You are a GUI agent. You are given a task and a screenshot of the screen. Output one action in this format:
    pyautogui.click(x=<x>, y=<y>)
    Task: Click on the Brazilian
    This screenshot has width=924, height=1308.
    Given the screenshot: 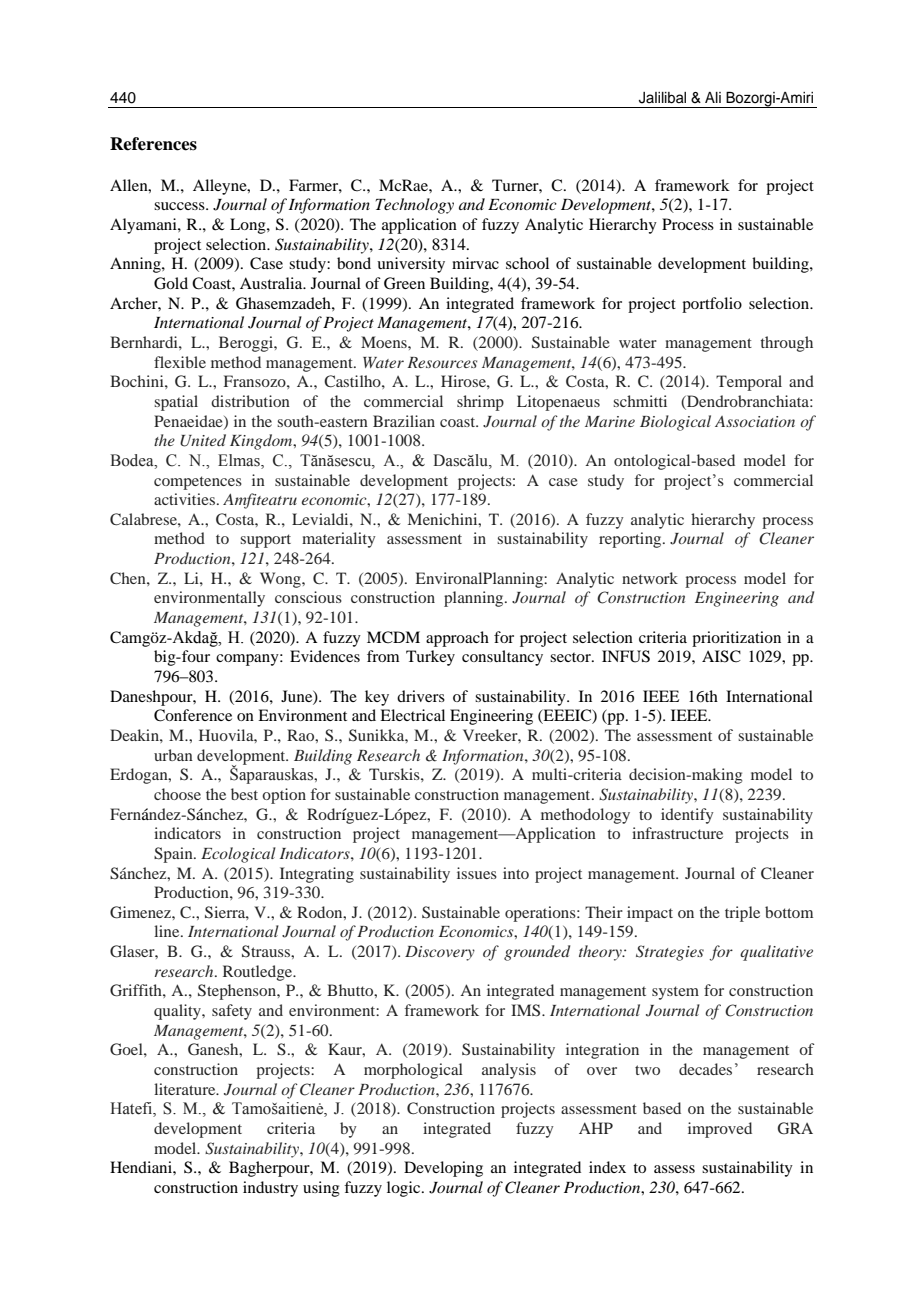 What is the action you would take?
    pyautogui.click(x=404, y=421)
